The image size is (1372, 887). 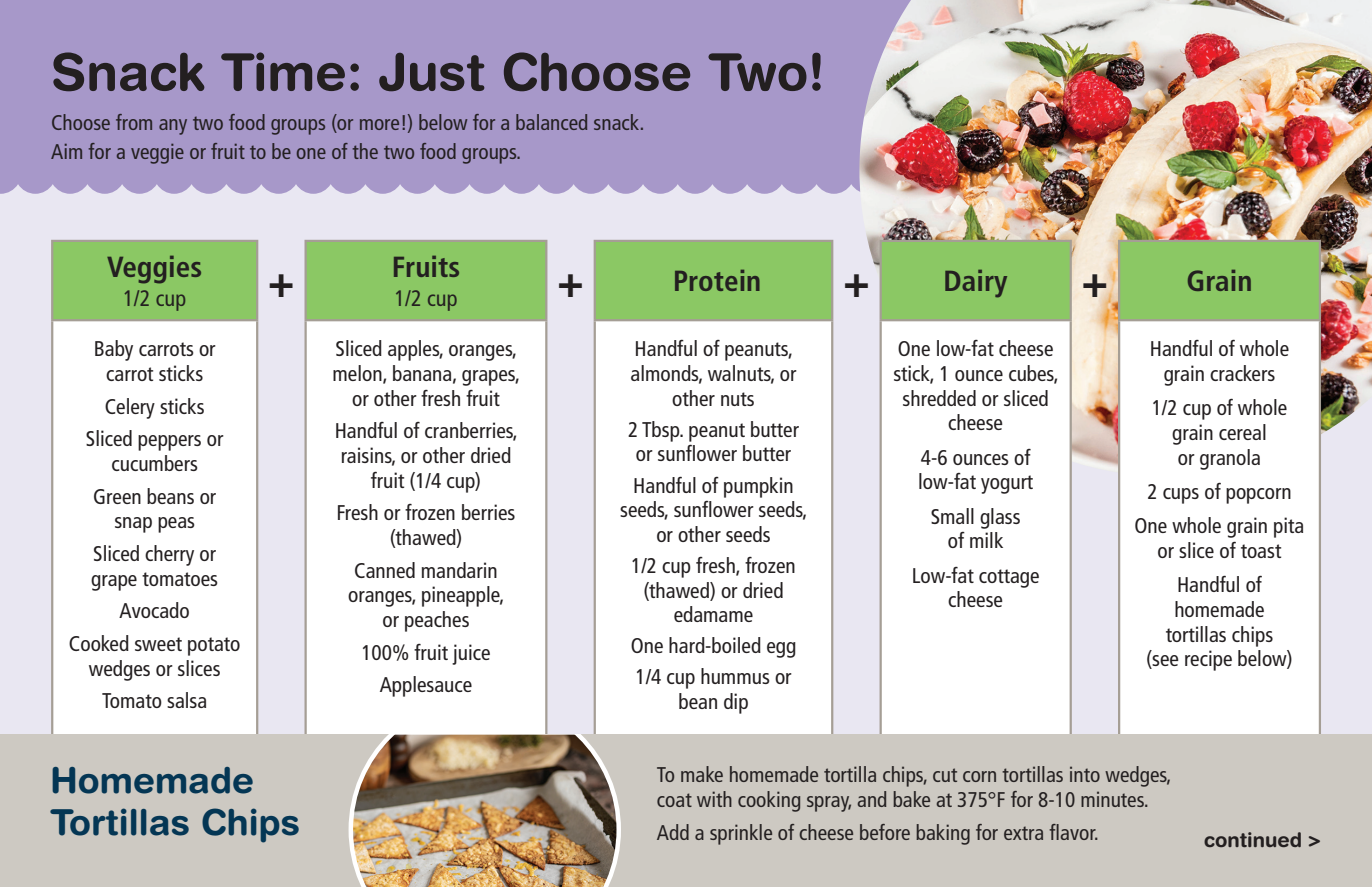 I want to click on salsa, so click(x=186, y=700).
